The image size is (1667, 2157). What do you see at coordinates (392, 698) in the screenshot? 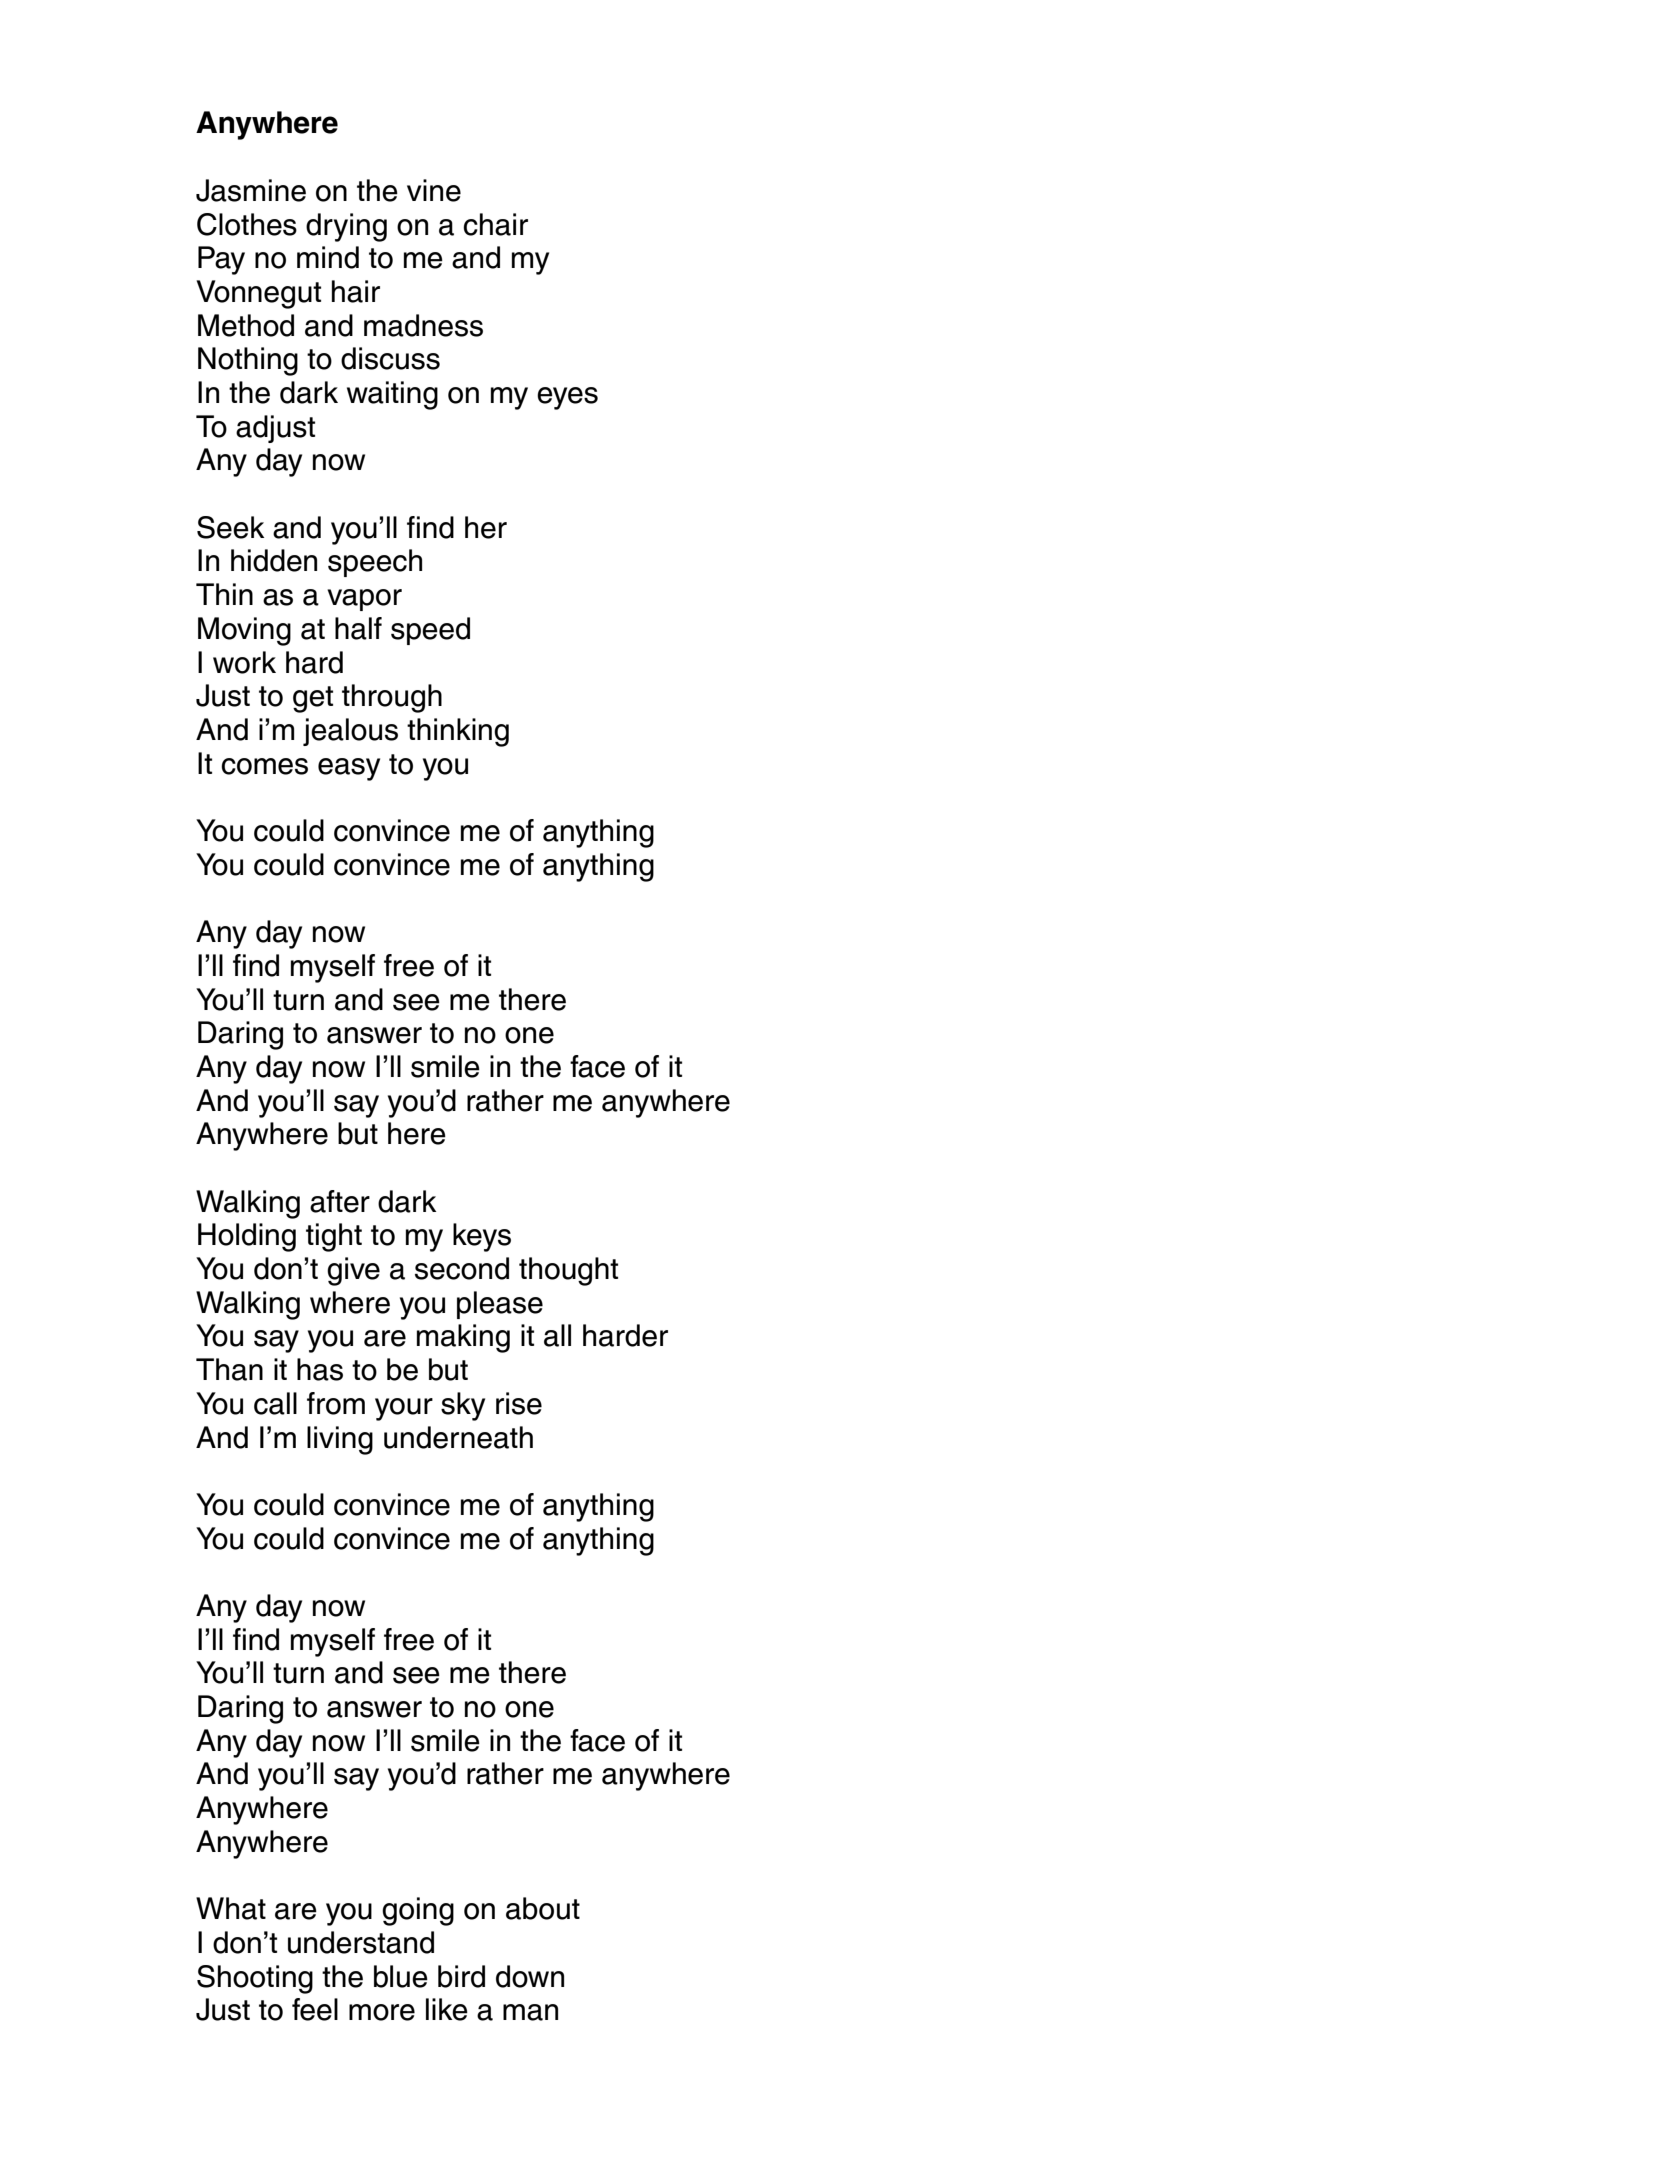
I see `through` at bounding box center [392, 698].
